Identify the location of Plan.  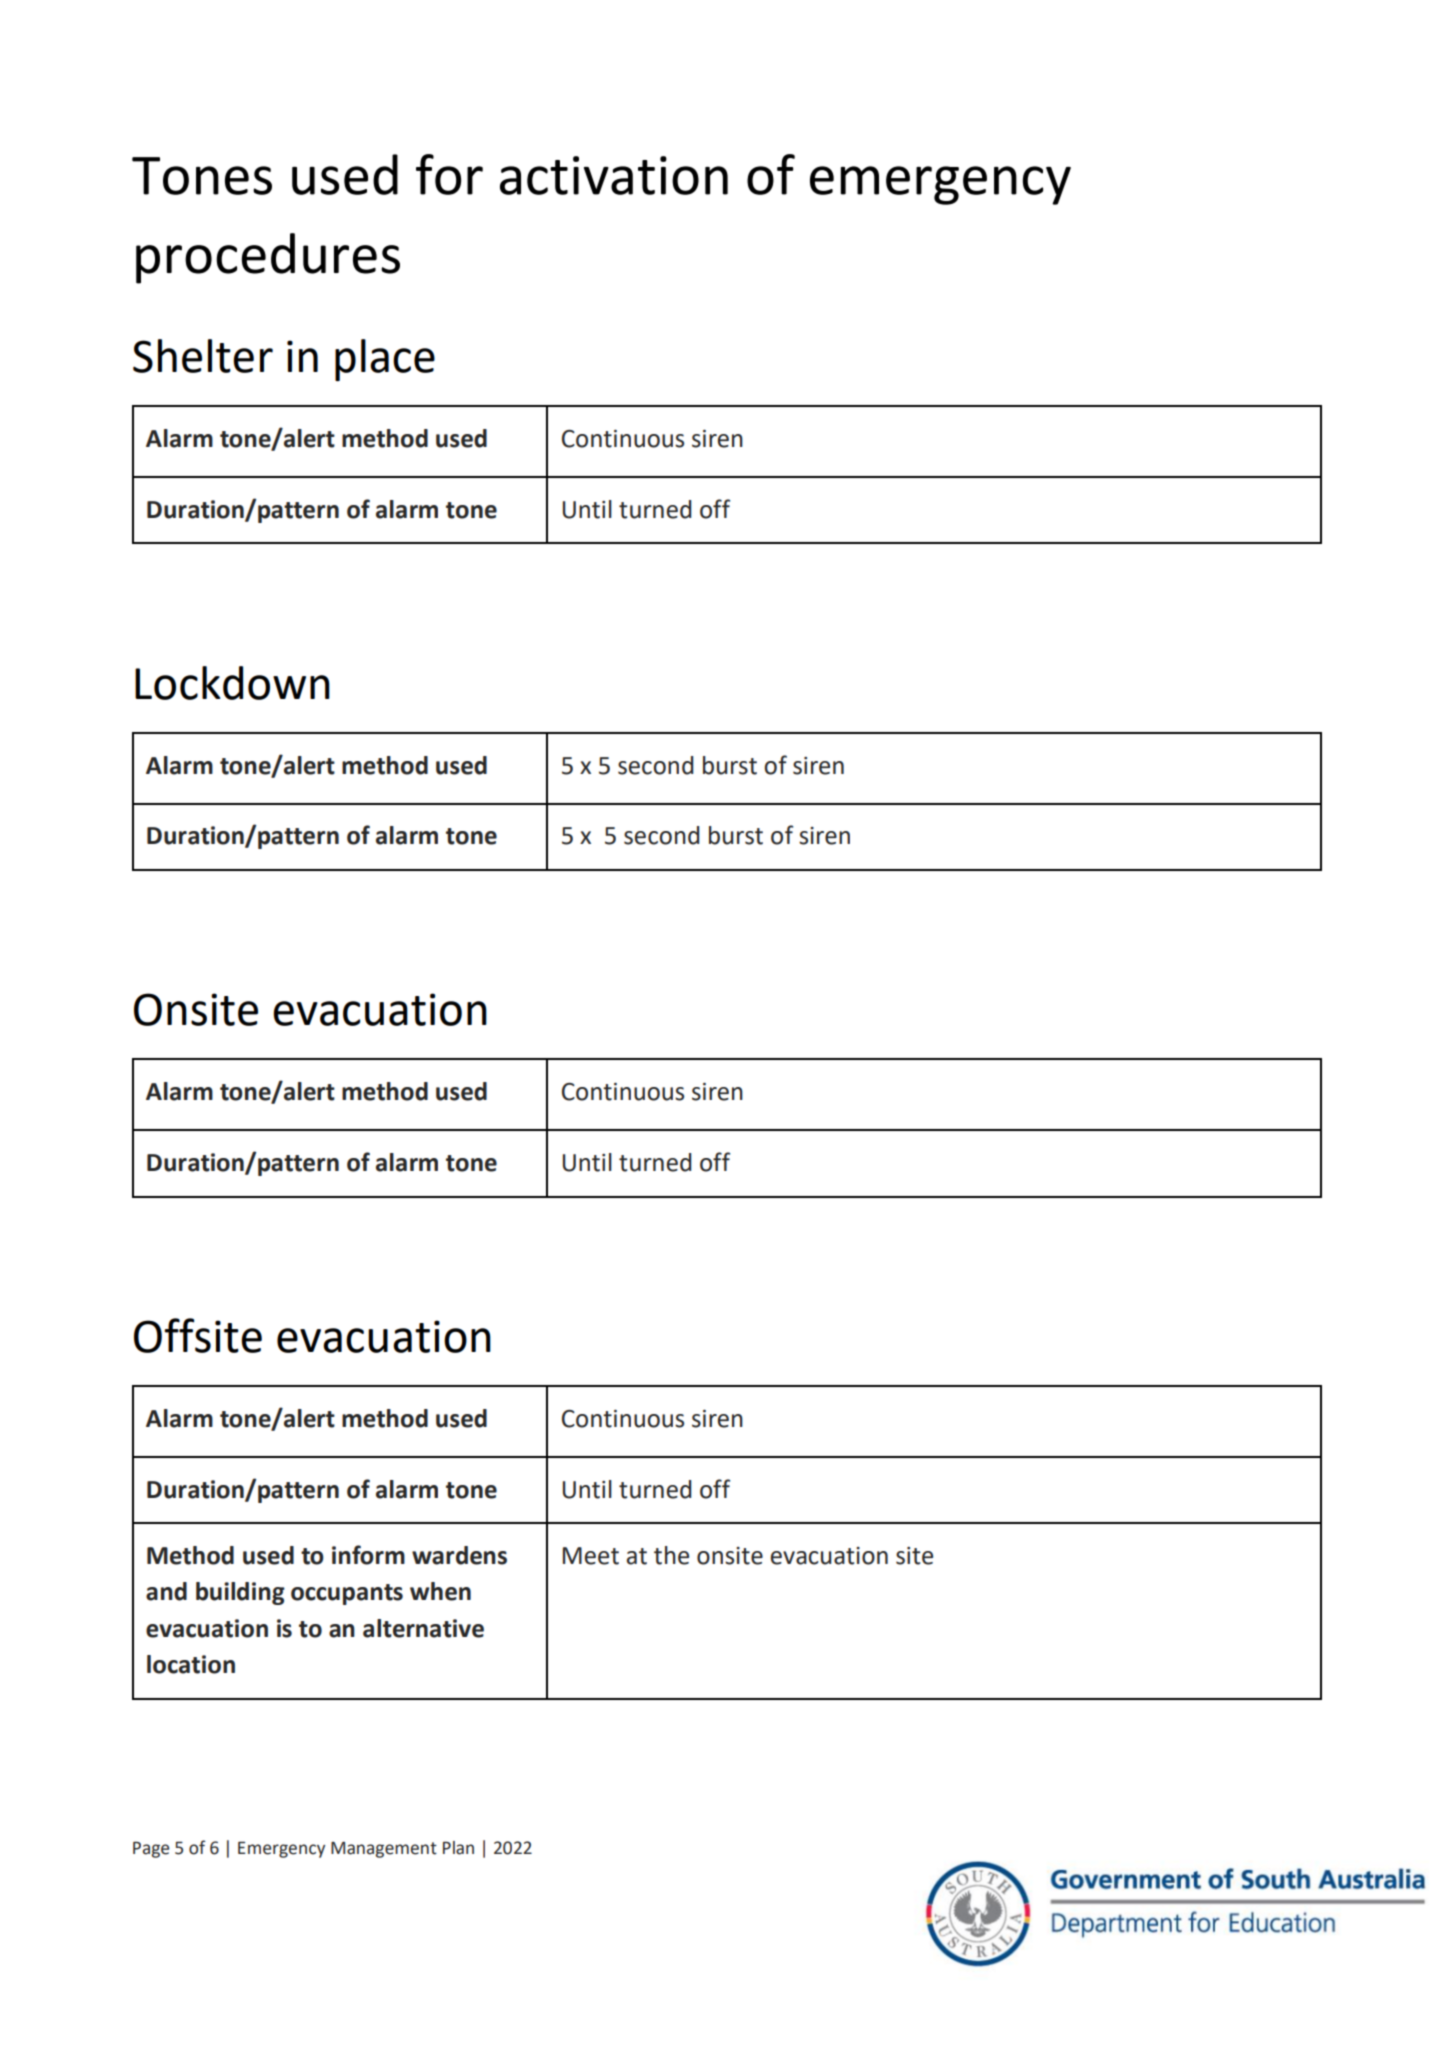
(458, 1848).
